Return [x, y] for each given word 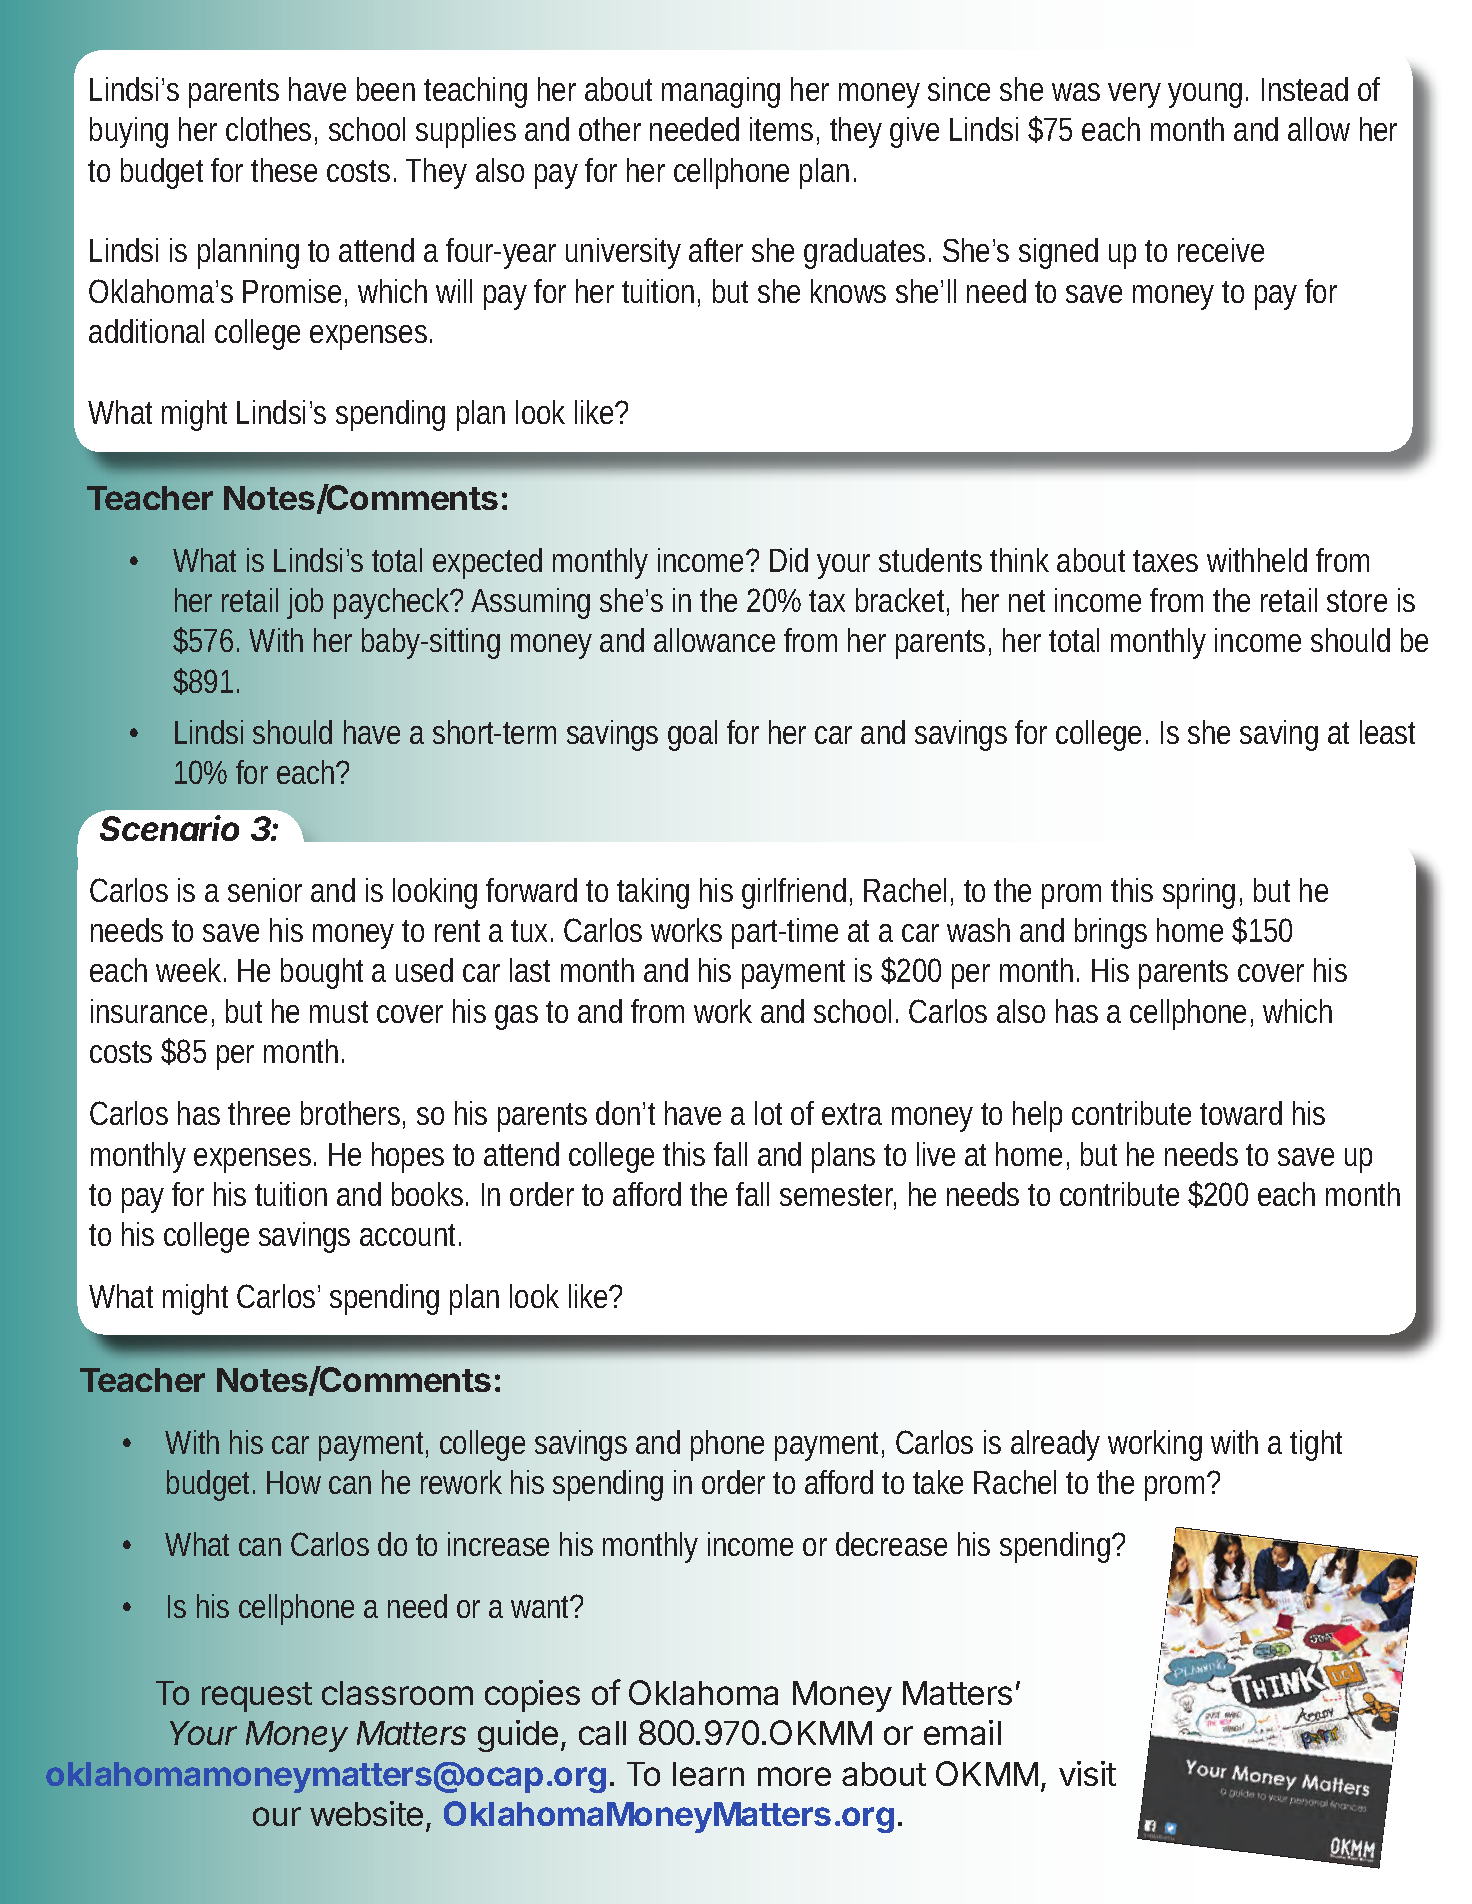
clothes [268, 129]
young [1205, 95]
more [794, 1776]
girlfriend [794, 893]
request [257, 1697]
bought [322, 973]
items [781, 129]
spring [1199, 893]
